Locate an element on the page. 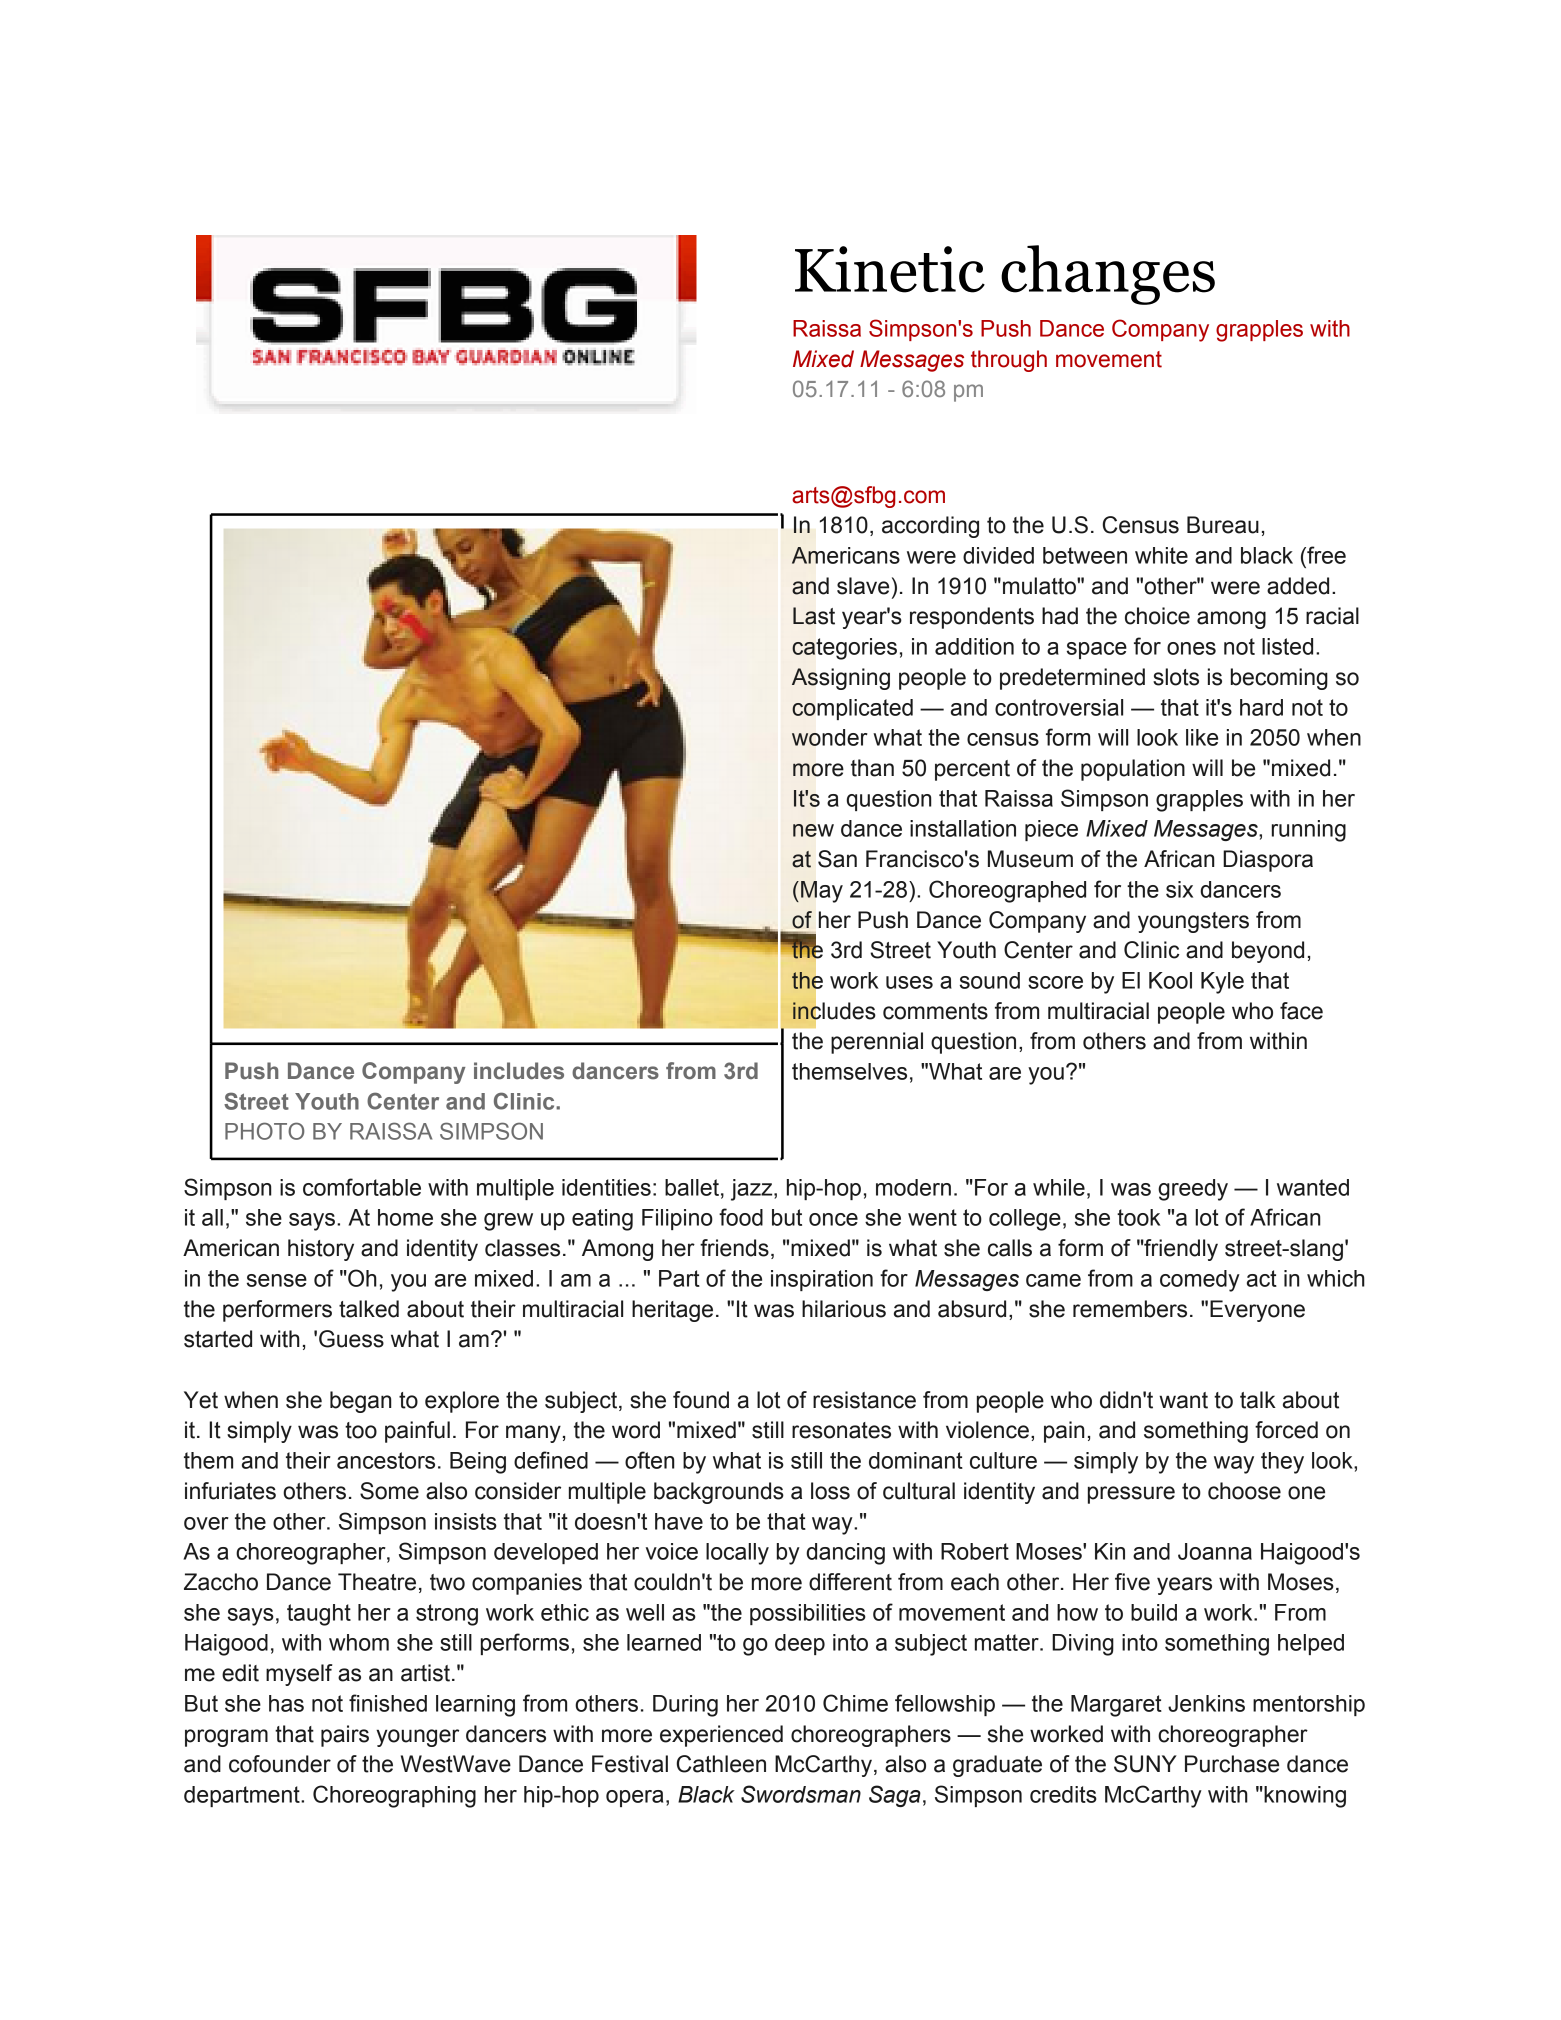 Image resolution: width=1561 pixels, height=2020 pixels. PHOTO is located at coordinates (265, 1131).
